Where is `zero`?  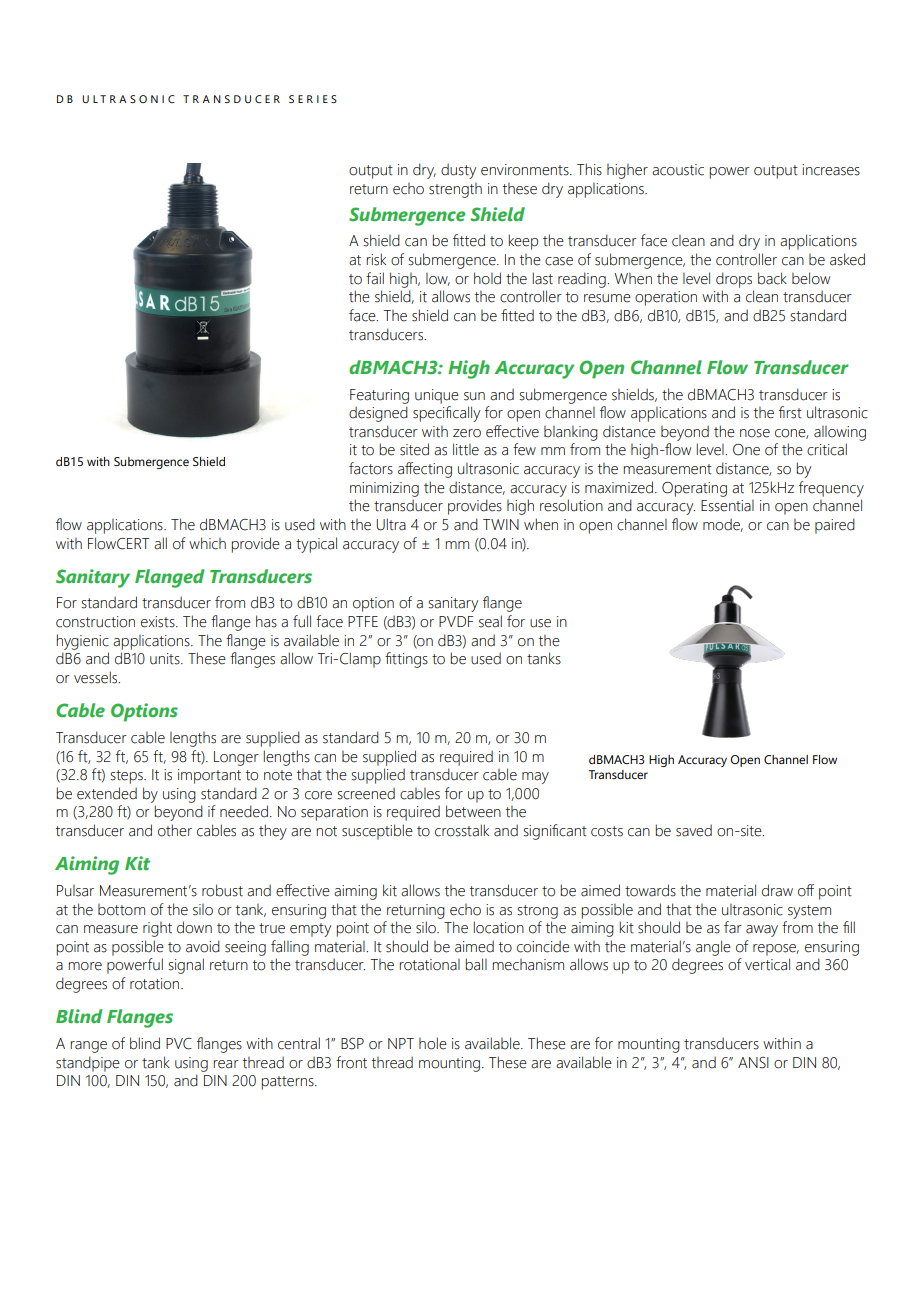 zero is located at coordinates (467, 433).
